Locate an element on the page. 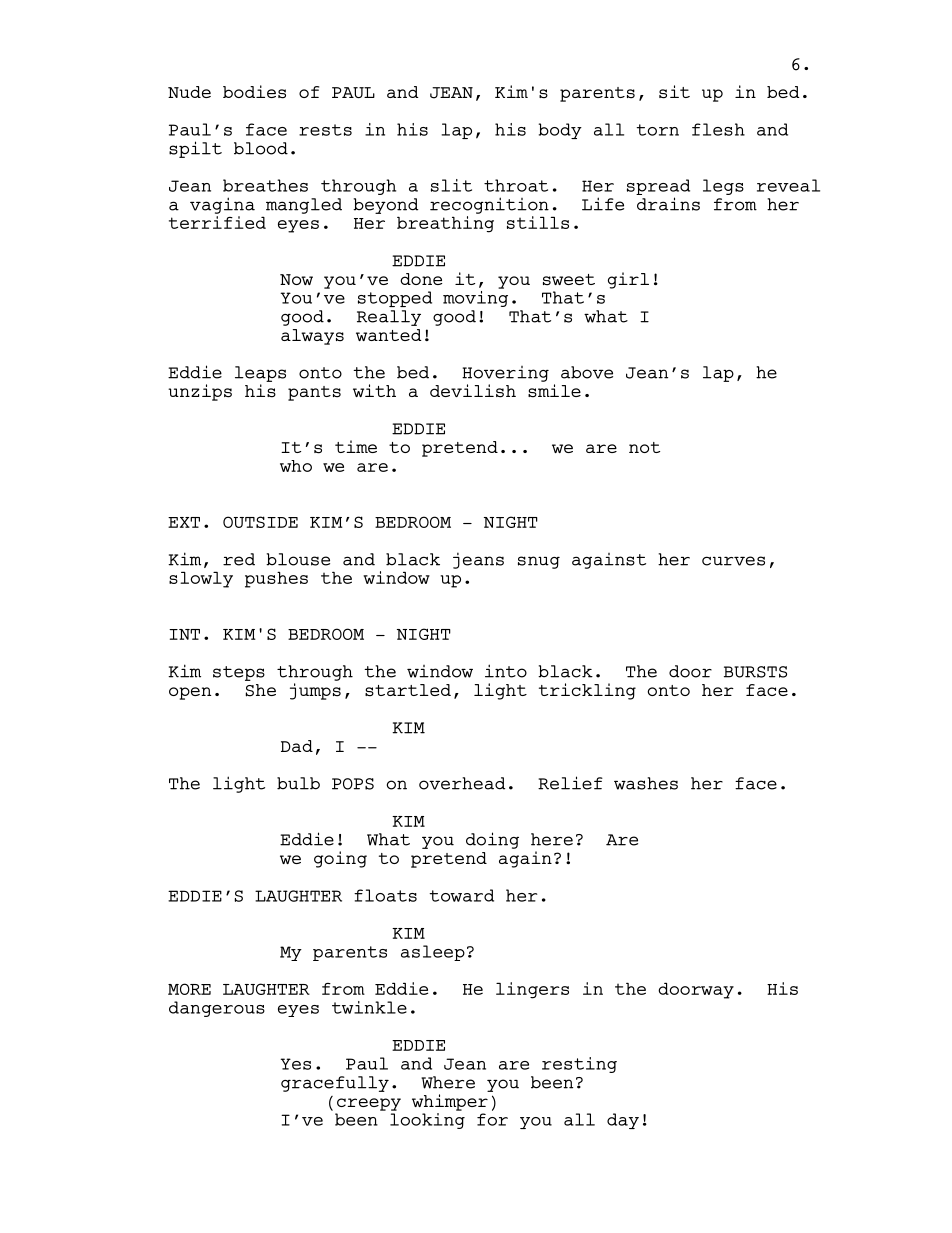 This image has width=952, height=1233. gracefully is located at coordinates (335, 1084).
